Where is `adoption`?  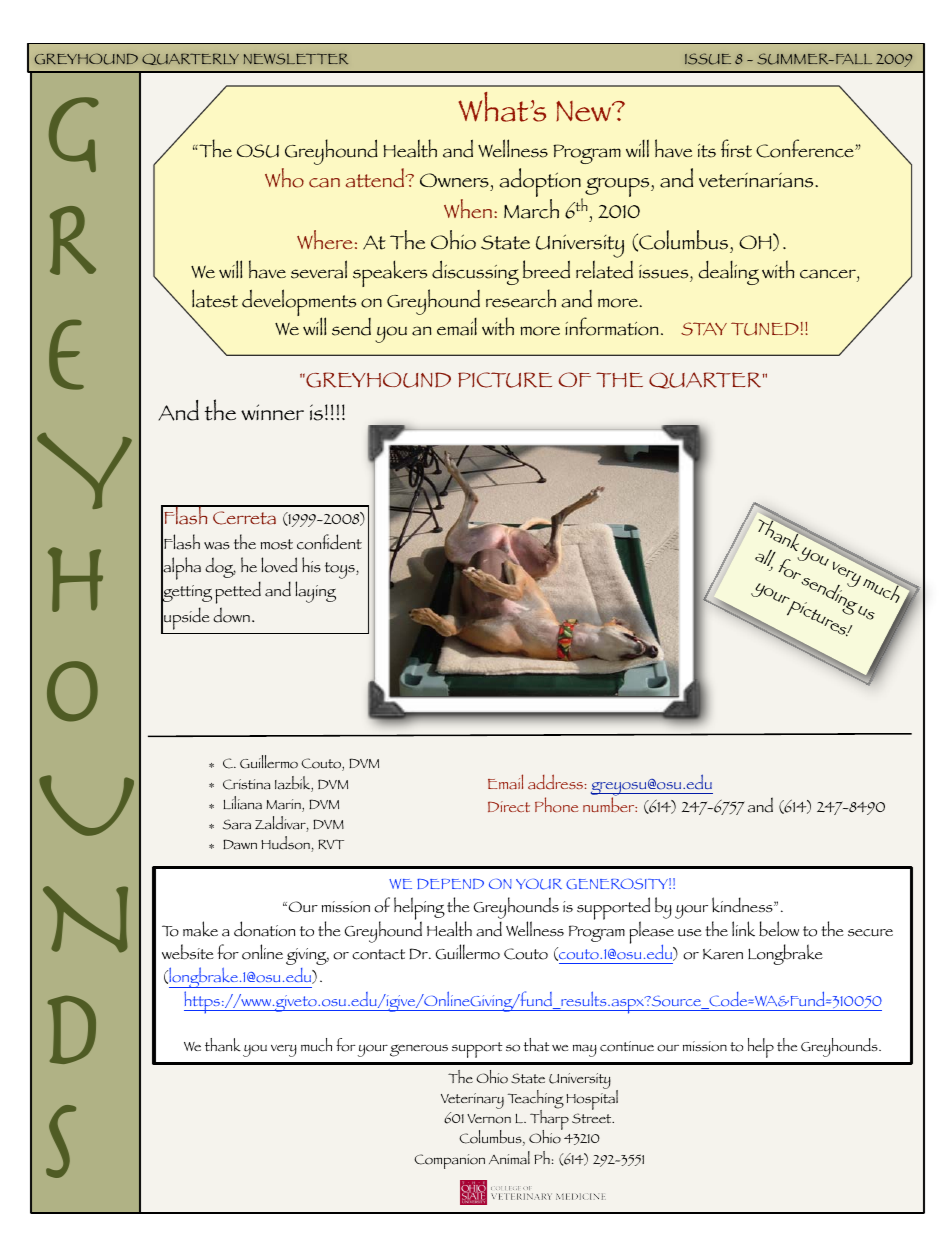
adoption is located at coordinates (541, 184).
